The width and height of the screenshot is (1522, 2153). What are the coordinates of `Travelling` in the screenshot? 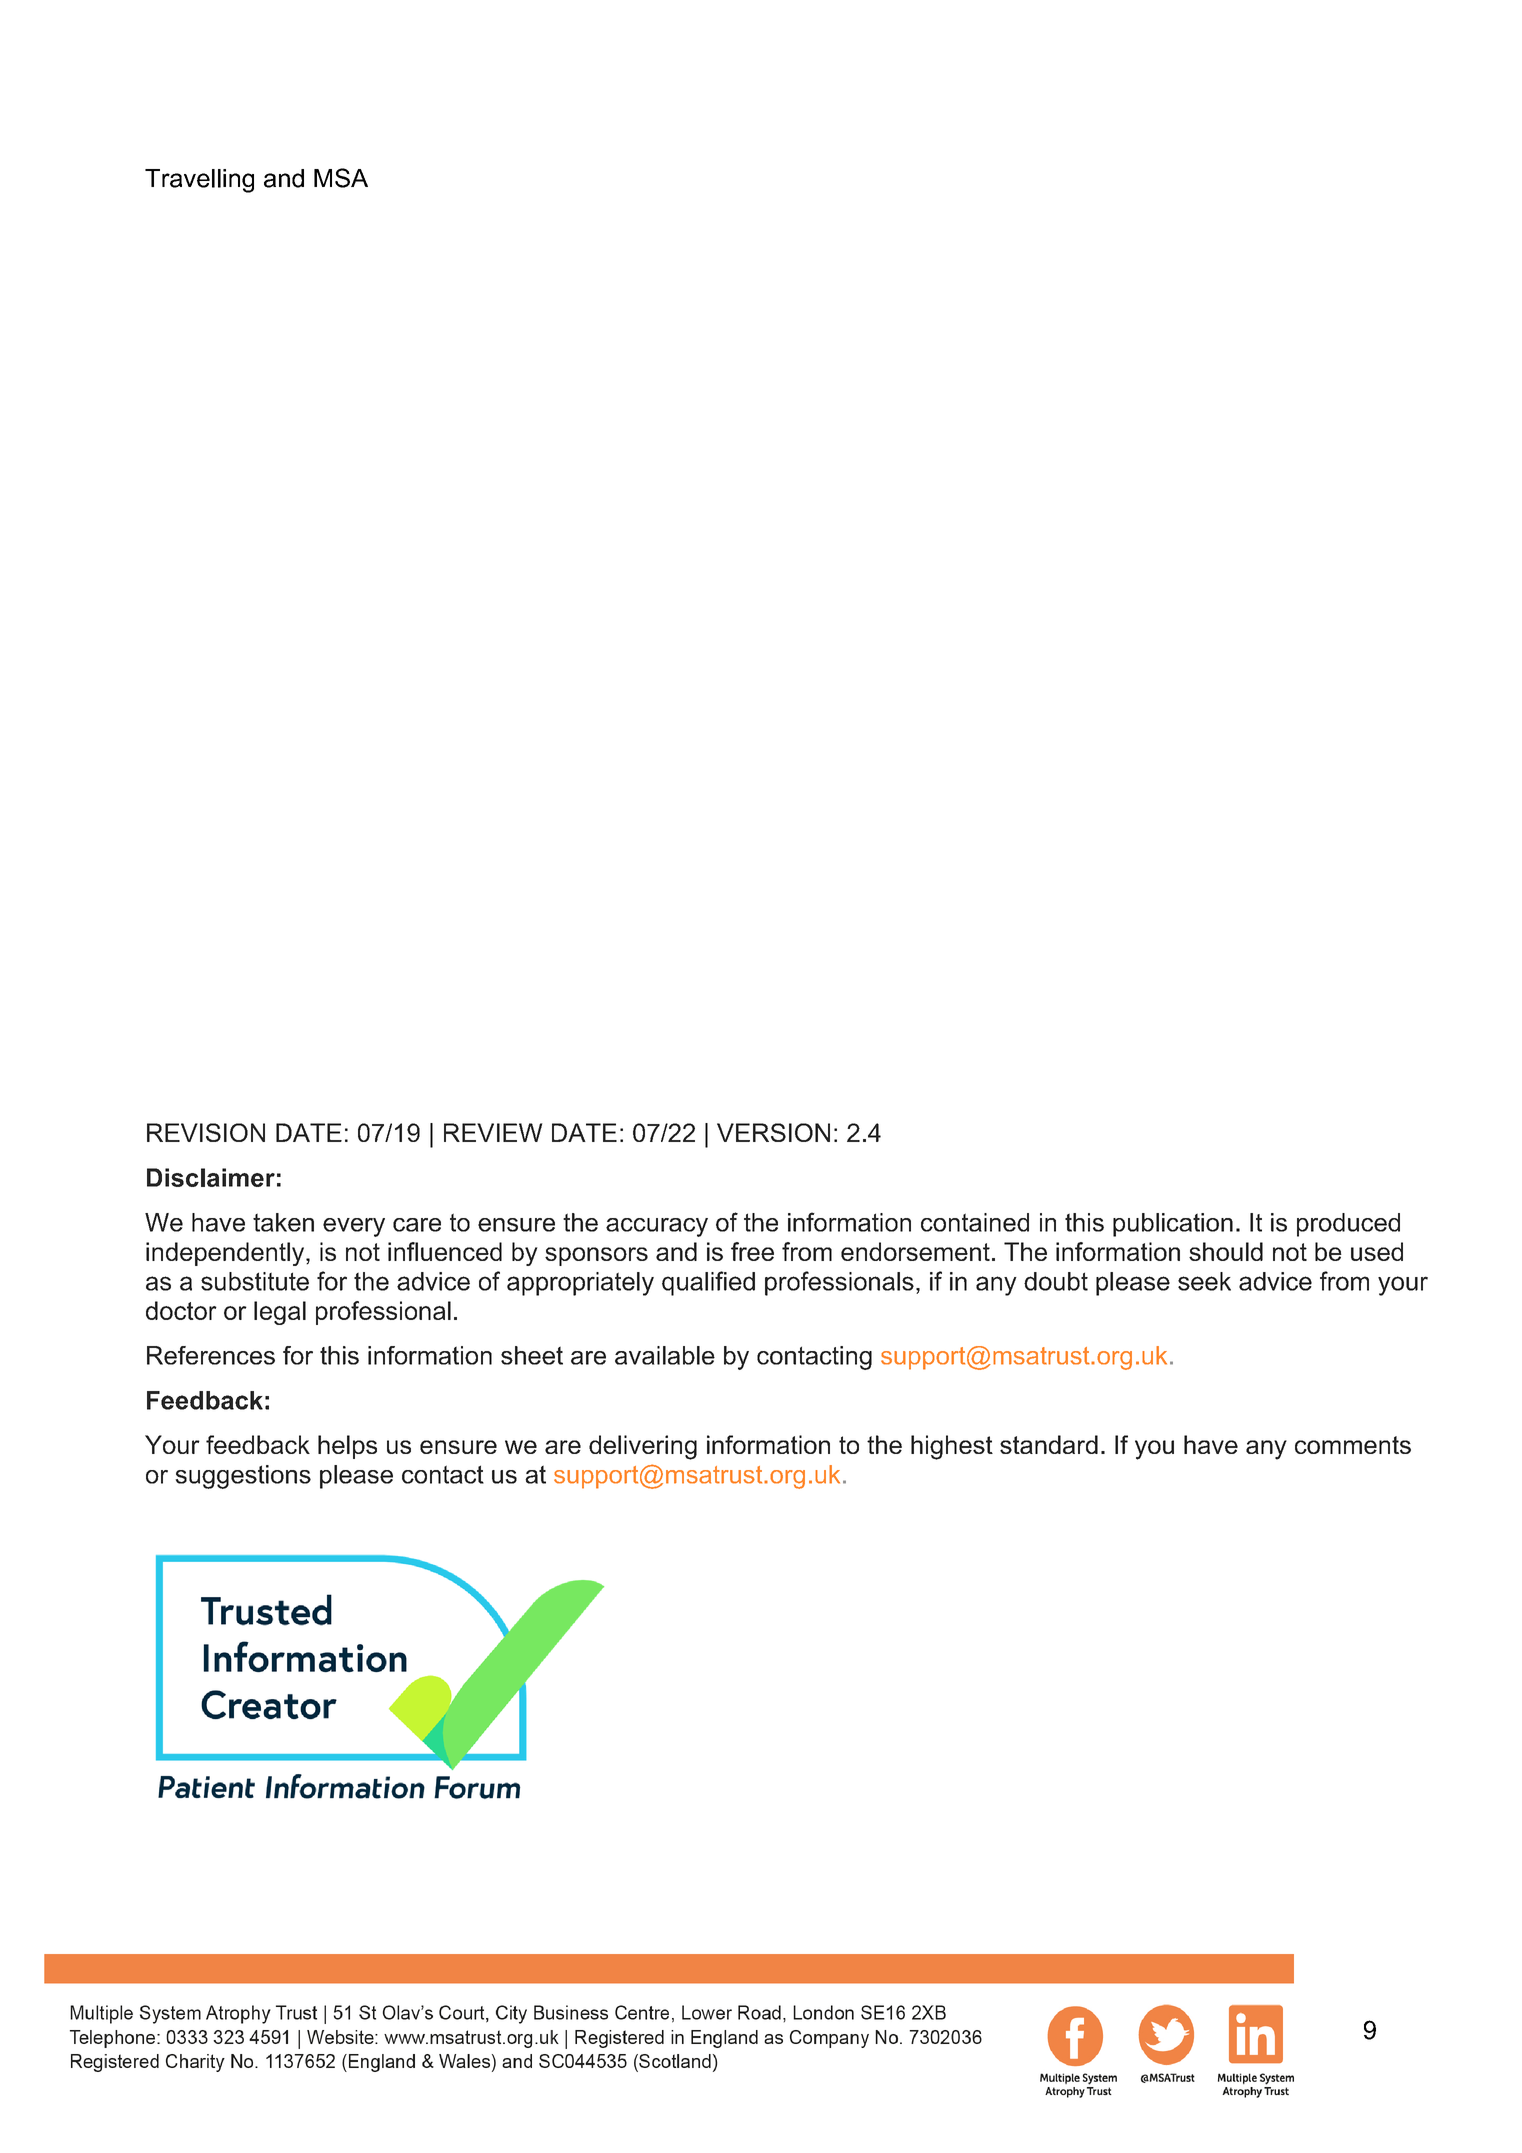 It's located at (199, 181).
